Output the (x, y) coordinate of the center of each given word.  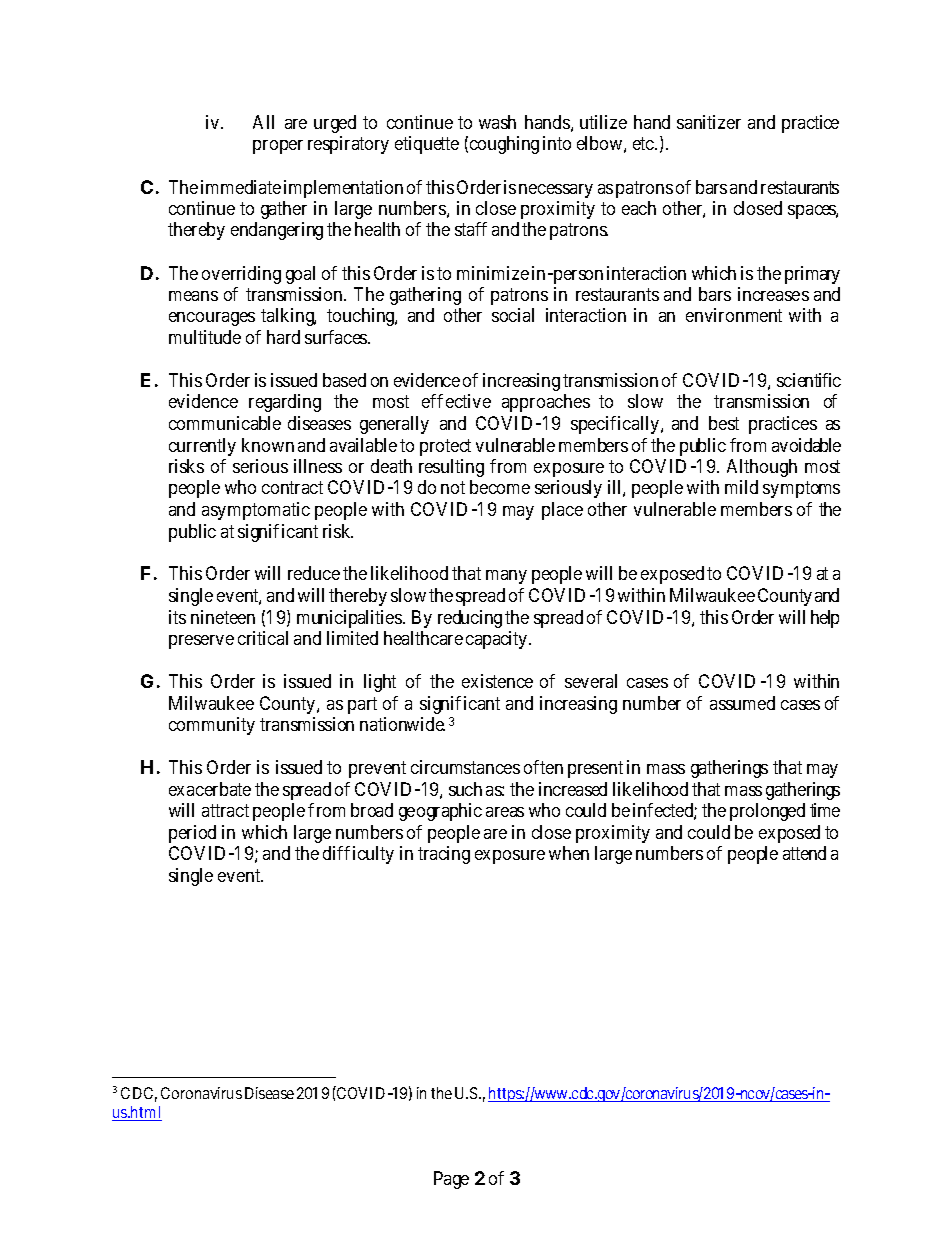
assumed (742, 703)
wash (497, 122)
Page (451, 1180)
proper (278, 147)
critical (263, 638)
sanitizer (709, 122)
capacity (498, 640)
